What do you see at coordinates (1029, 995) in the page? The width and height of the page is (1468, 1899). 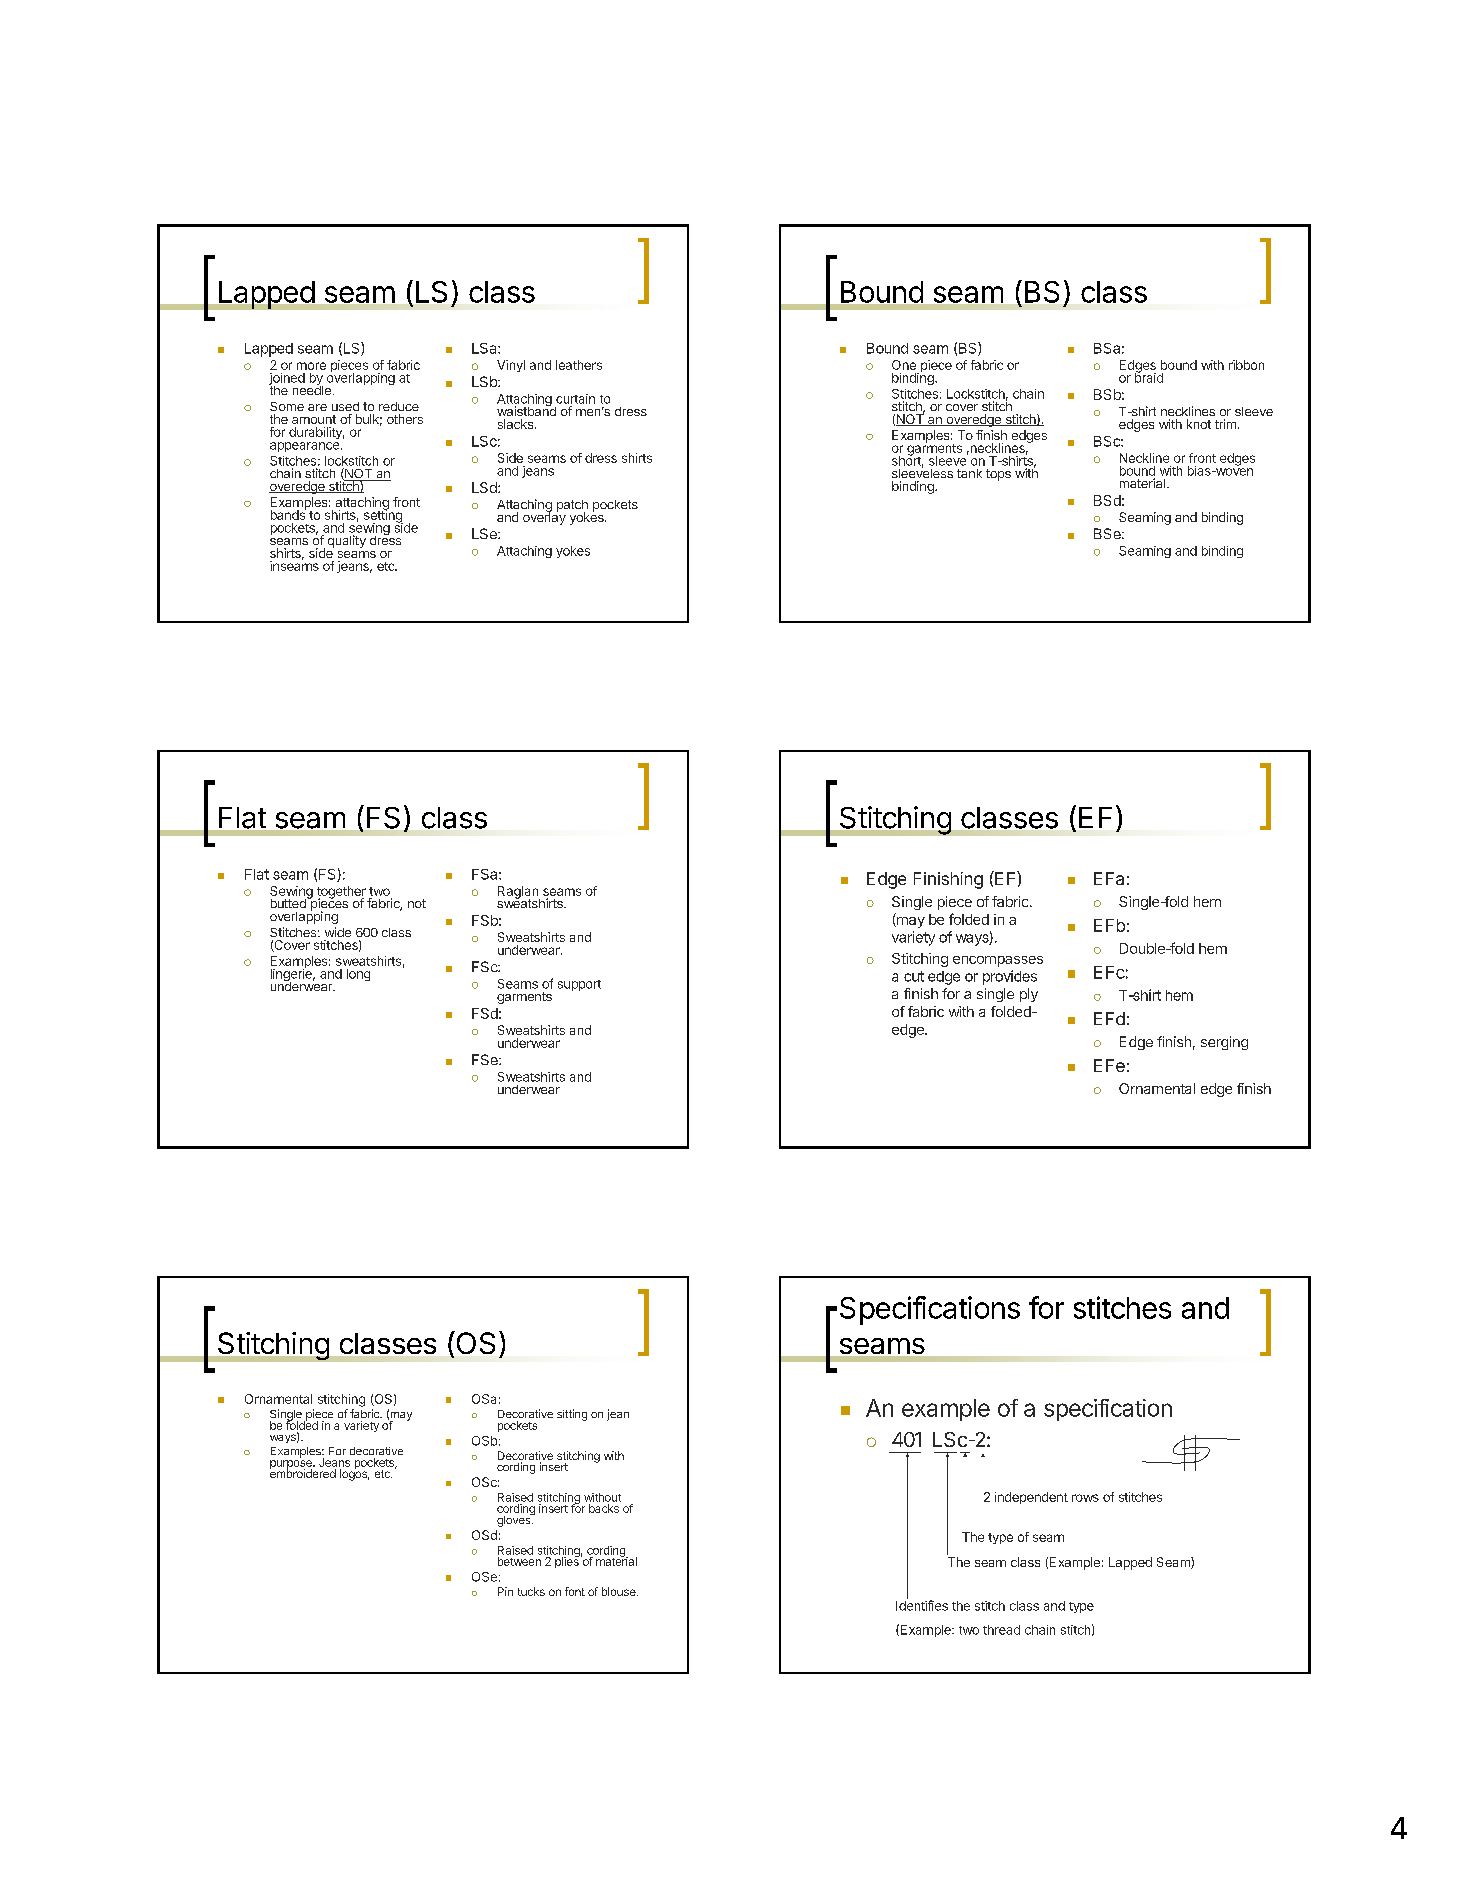 I see `ply` at bounding box center [1029, 995].
